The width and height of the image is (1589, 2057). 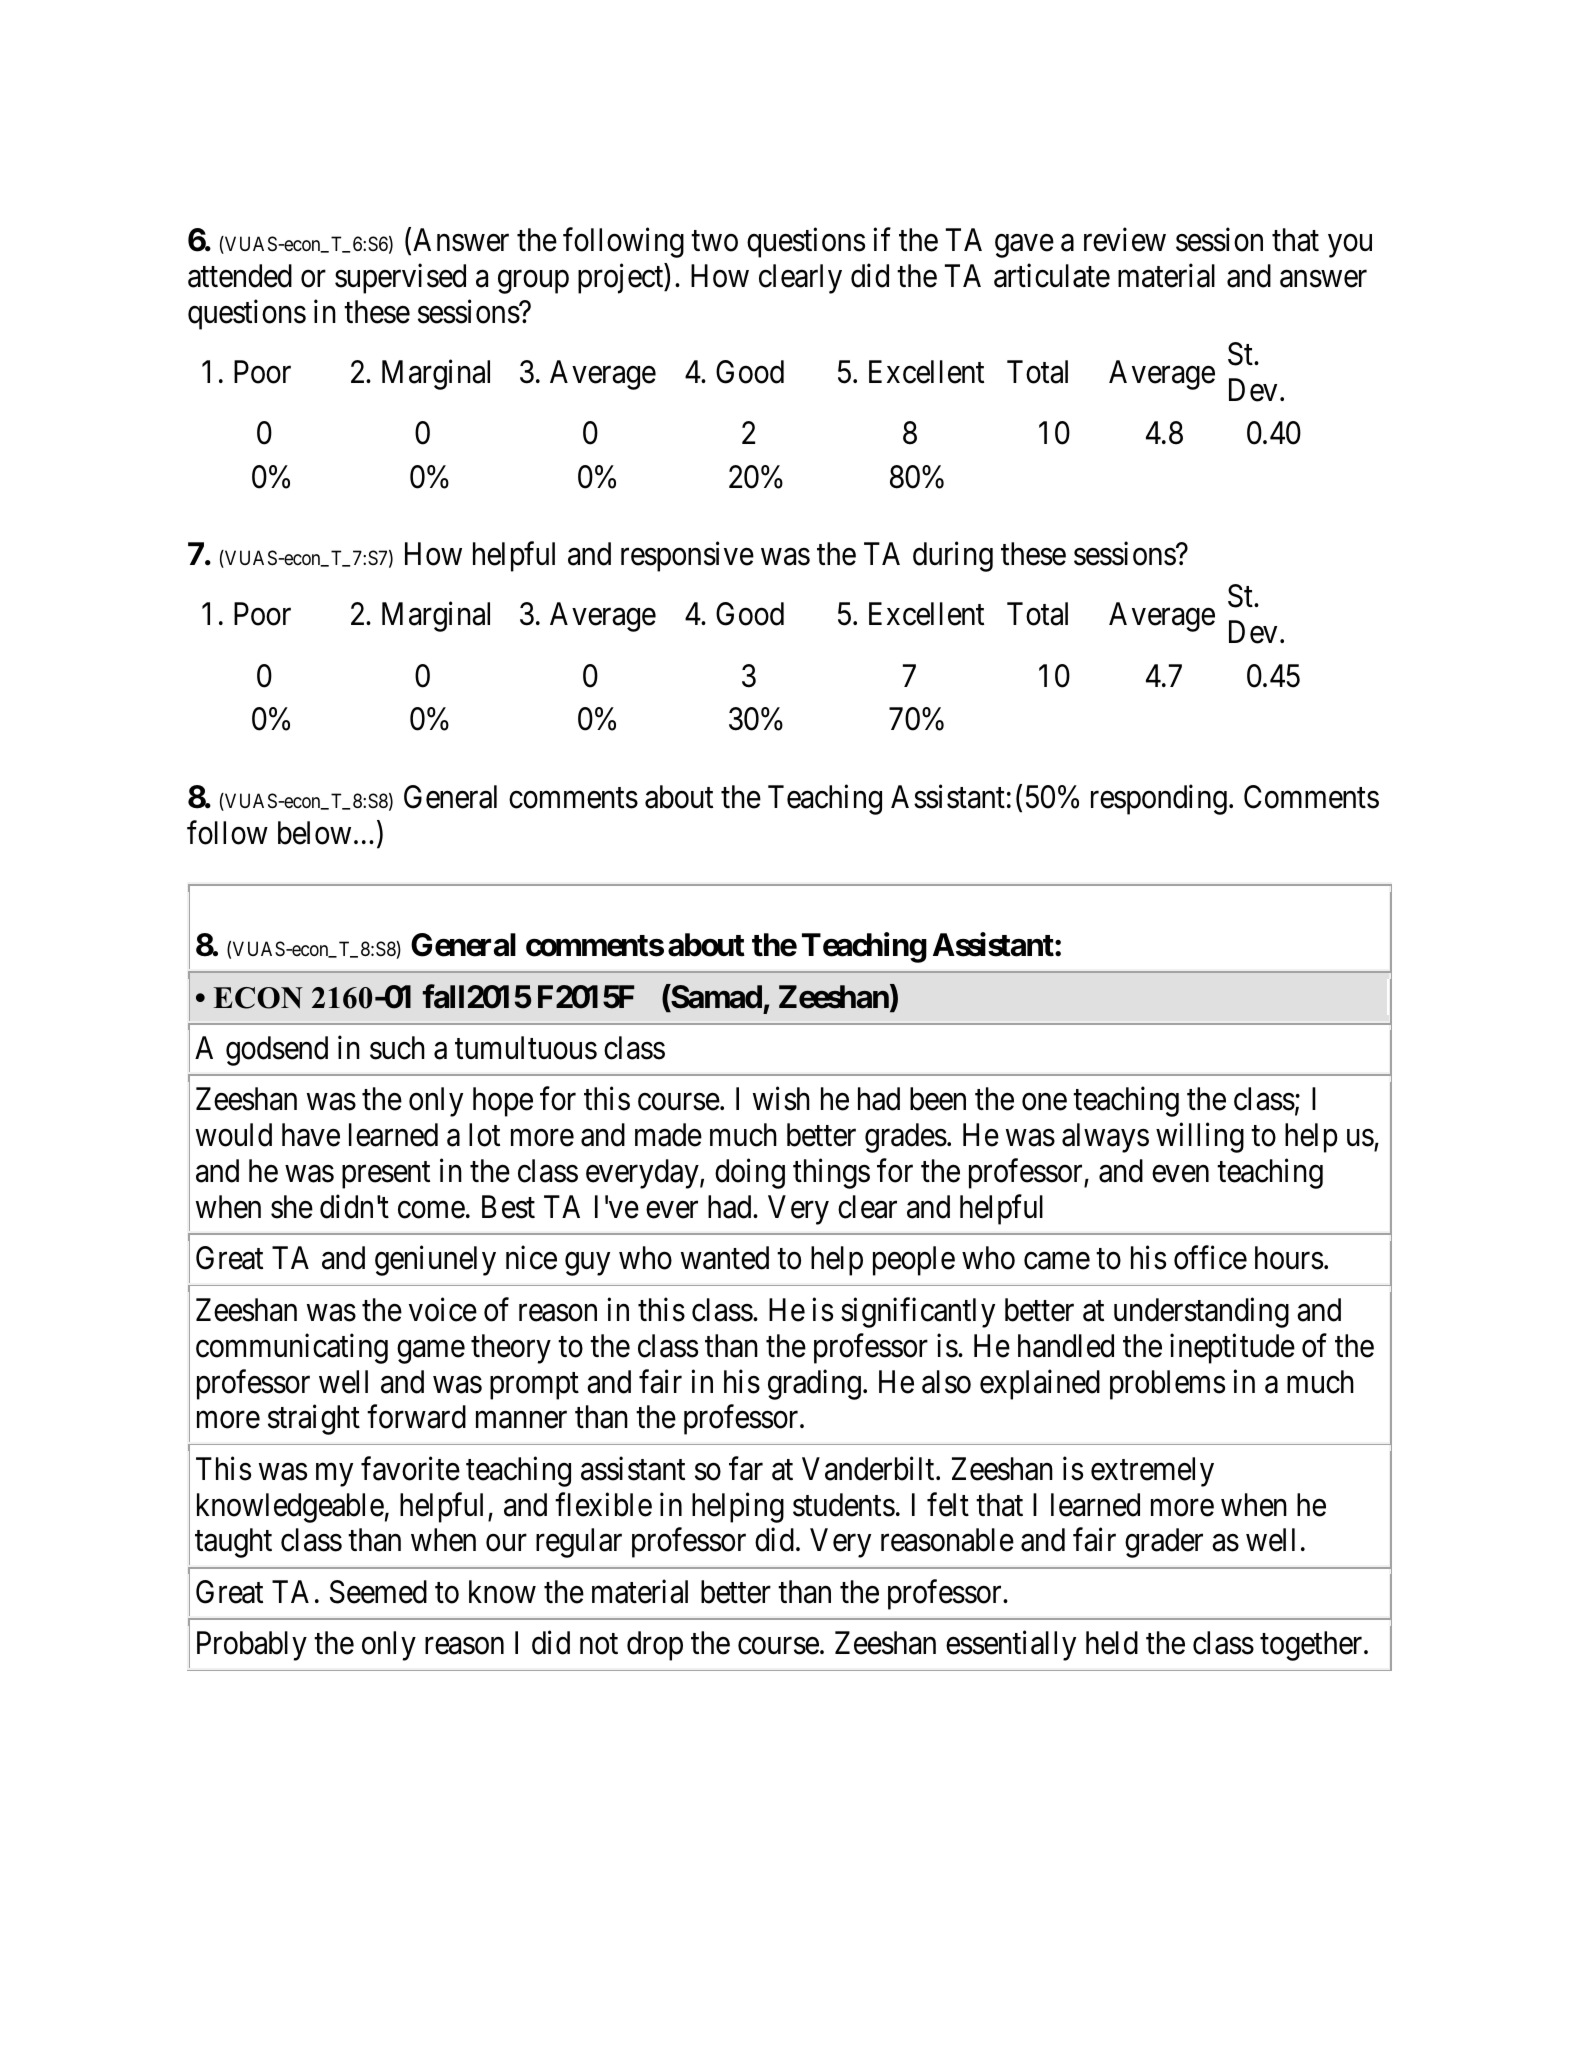 I want to click on willing, so click(x=1200, y=1138).
